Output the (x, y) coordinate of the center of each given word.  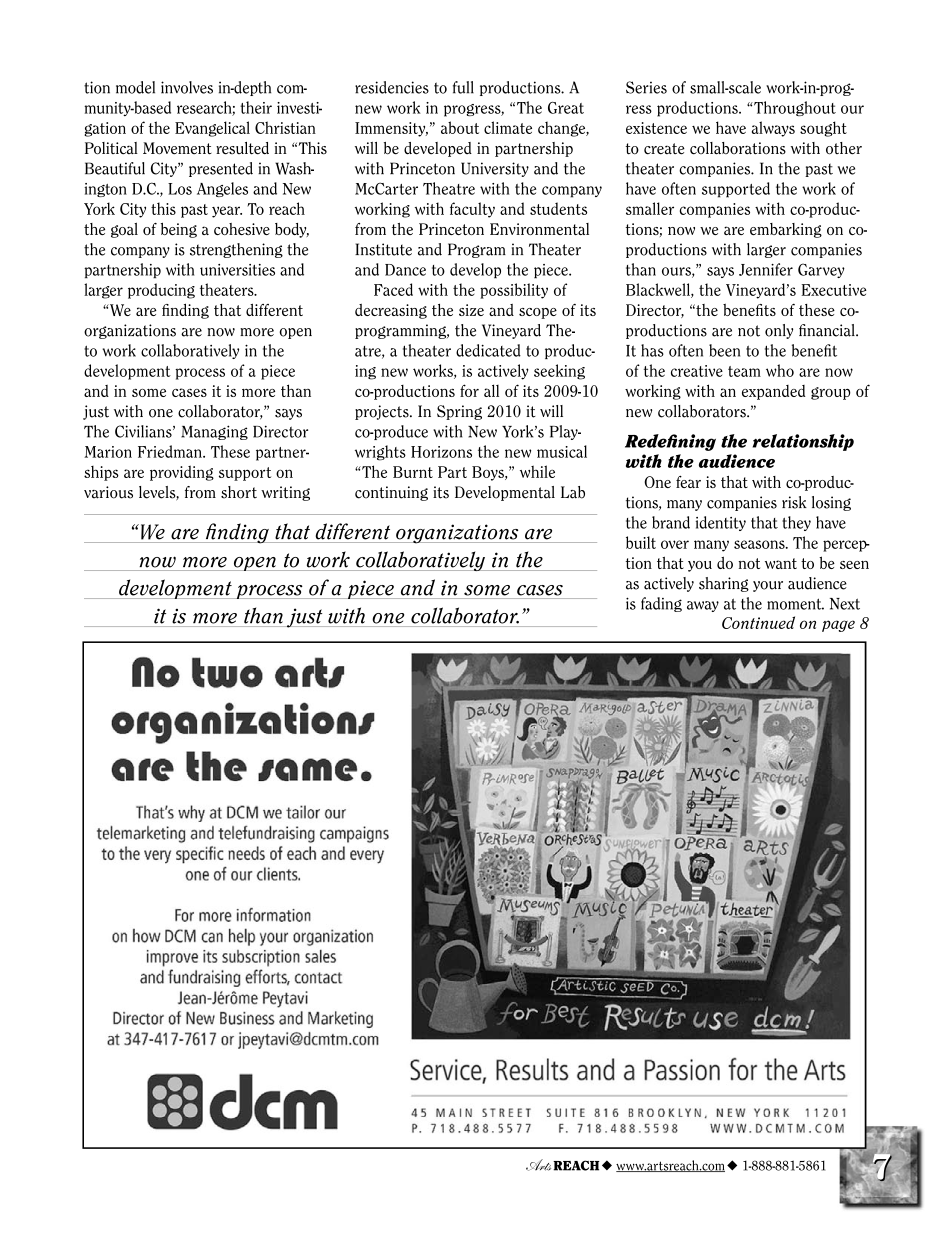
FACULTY (472, 210)
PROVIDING (182, 473)
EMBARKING (786, 230)
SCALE (744, 87)
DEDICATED (488, 350)
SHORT (239, 492)
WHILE (537, 471)
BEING (179, 230)
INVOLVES (187, 87)
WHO (780, 370)
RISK (794, 502)
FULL (463, 87)
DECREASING (391, 311)
